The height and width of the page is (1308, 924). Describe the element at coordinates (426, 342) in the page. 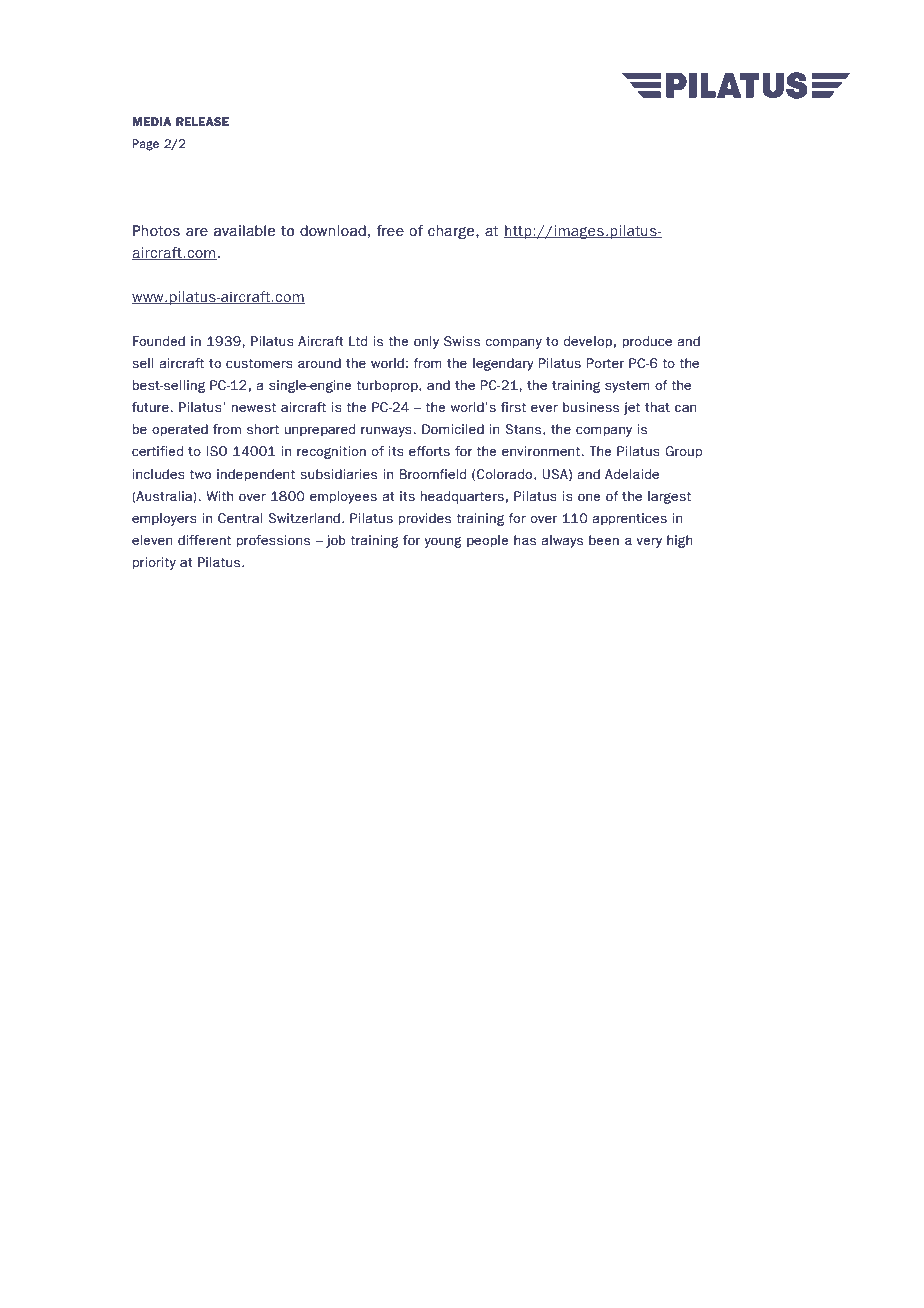

I see `only` at that location.
